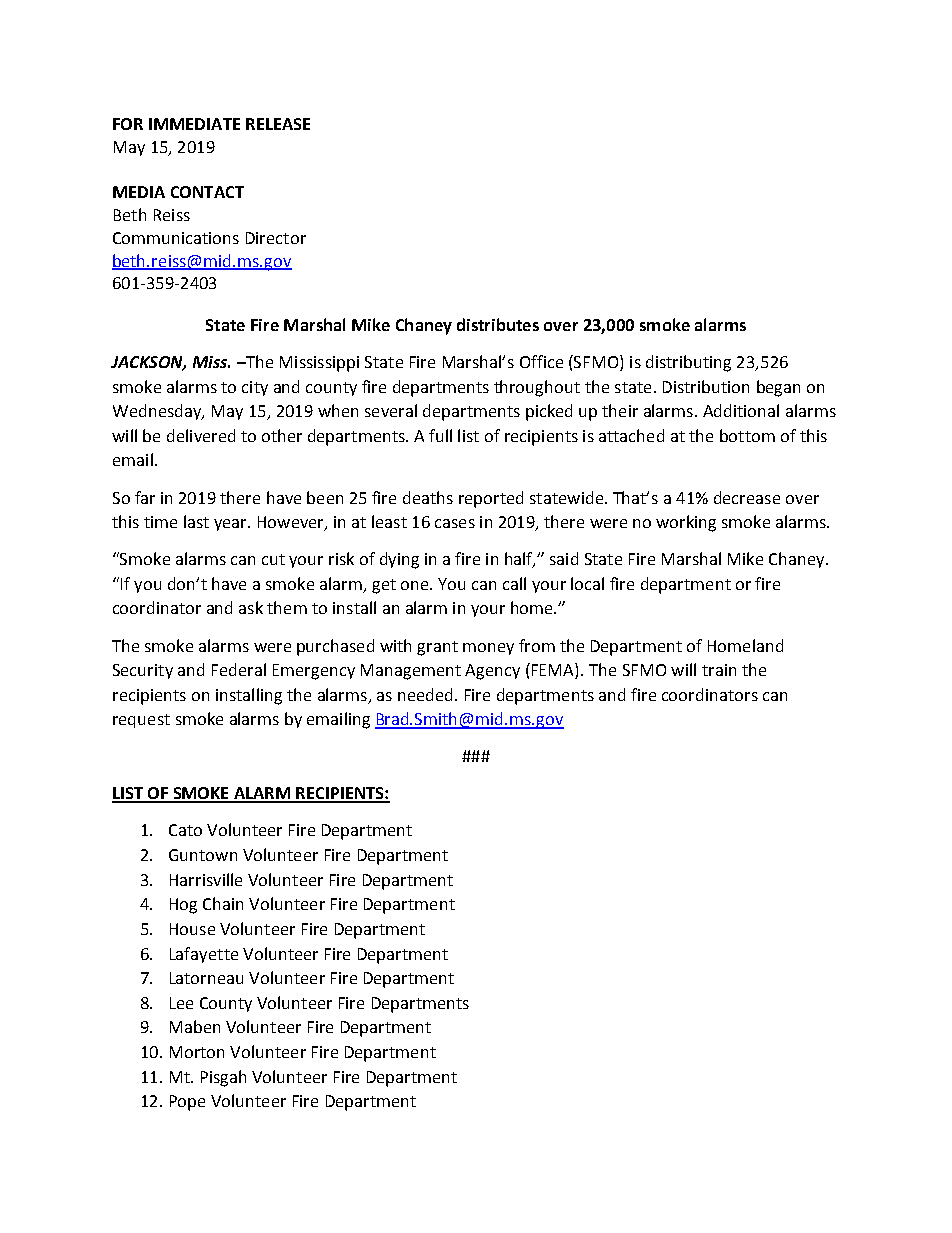 Image resolution: width=952 pixels, height=1233 pixels. I want to click on CONTACT, so click(207, 192).
